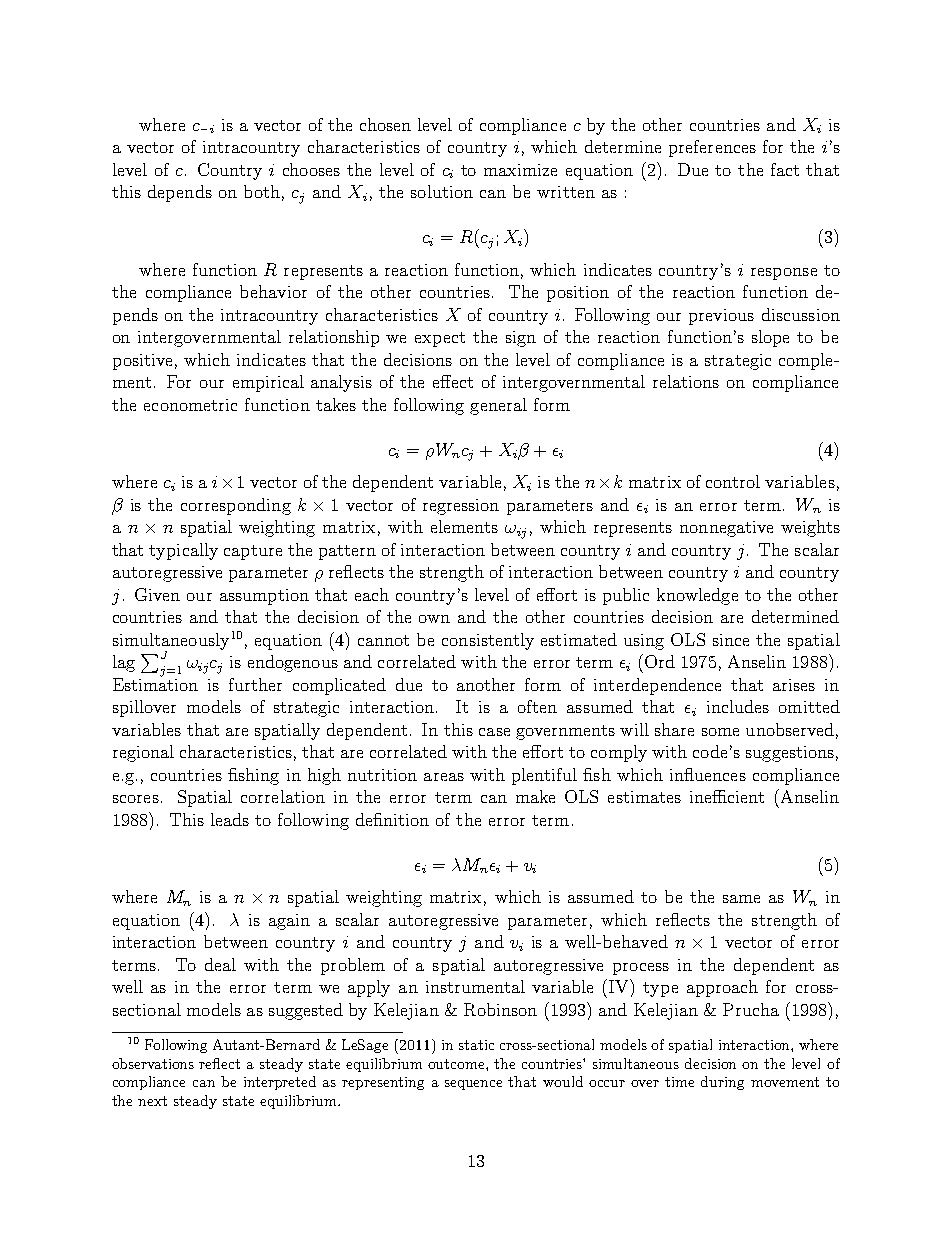  Describe the element at coordinates (153, 1063) in the screenshot. I see `observations` at that location.
